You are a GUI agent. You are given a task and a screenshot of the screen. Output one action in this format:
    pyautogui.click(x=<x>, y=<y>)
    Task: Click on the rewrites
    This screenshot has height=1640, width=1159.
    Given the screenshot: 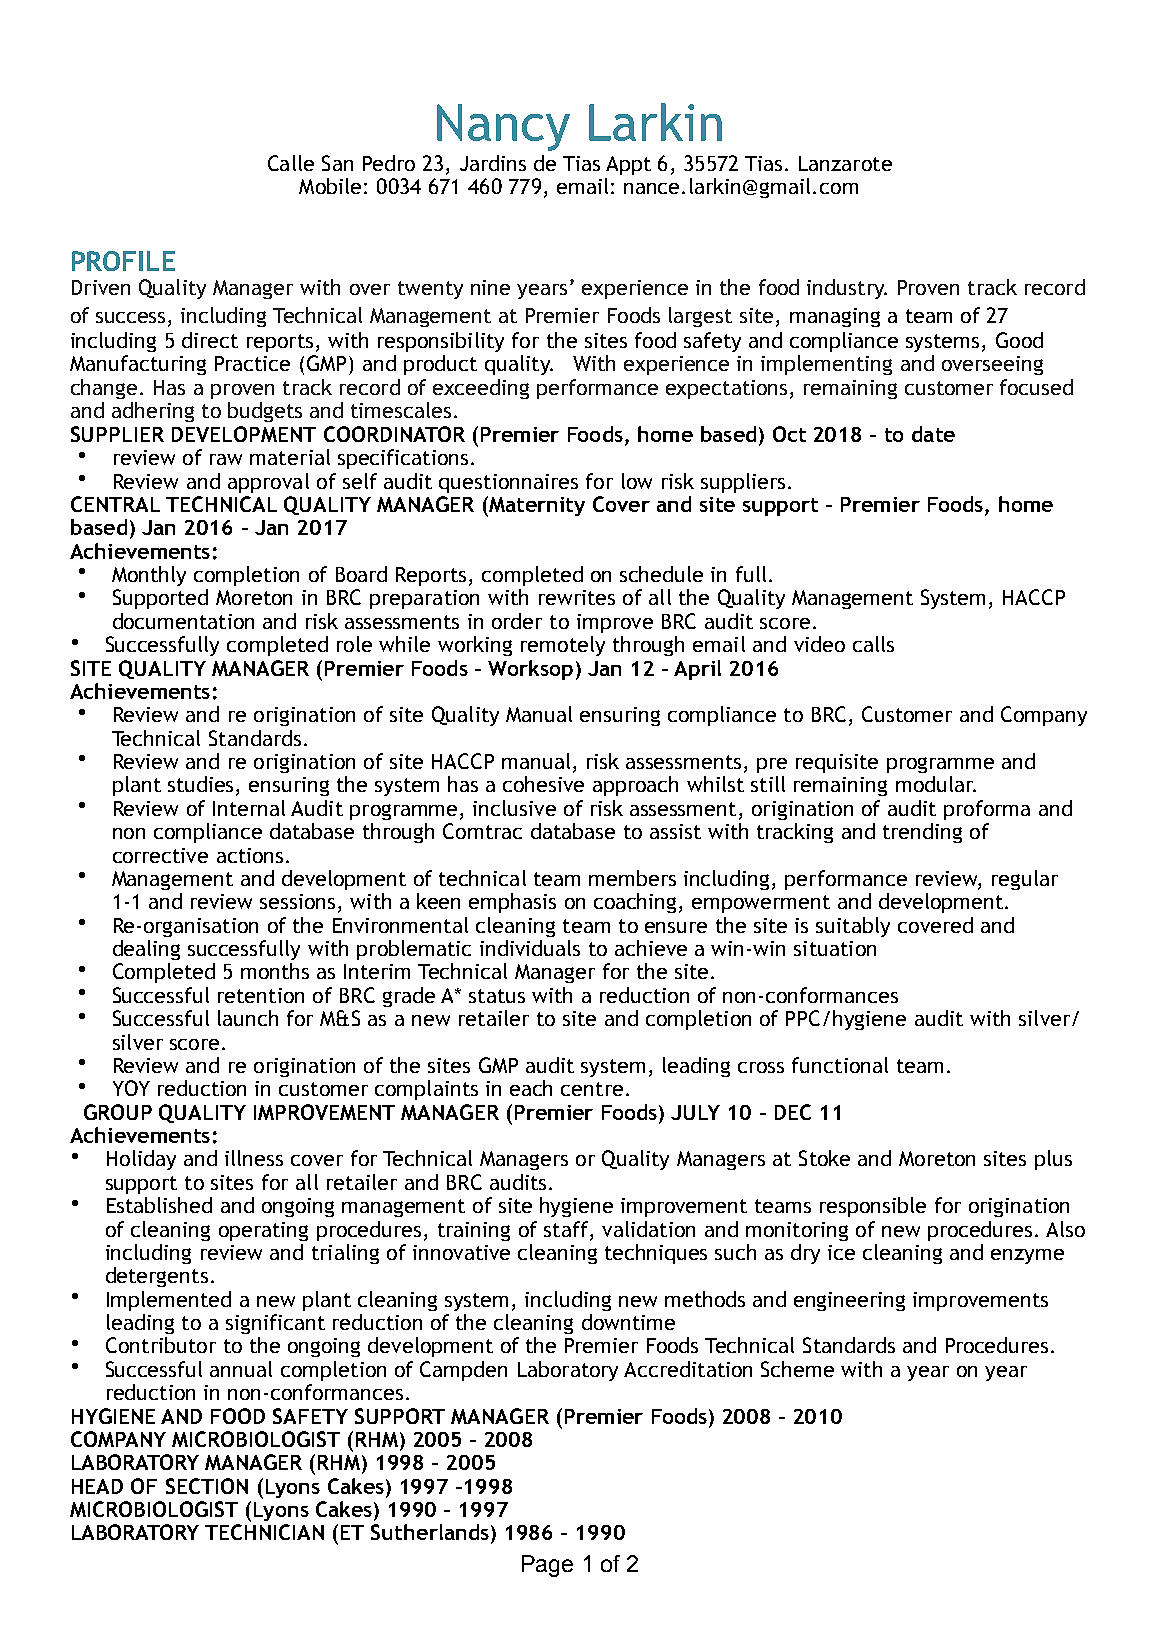 What is the action you would take?
    pyautogui.click(x=577, y=597)
